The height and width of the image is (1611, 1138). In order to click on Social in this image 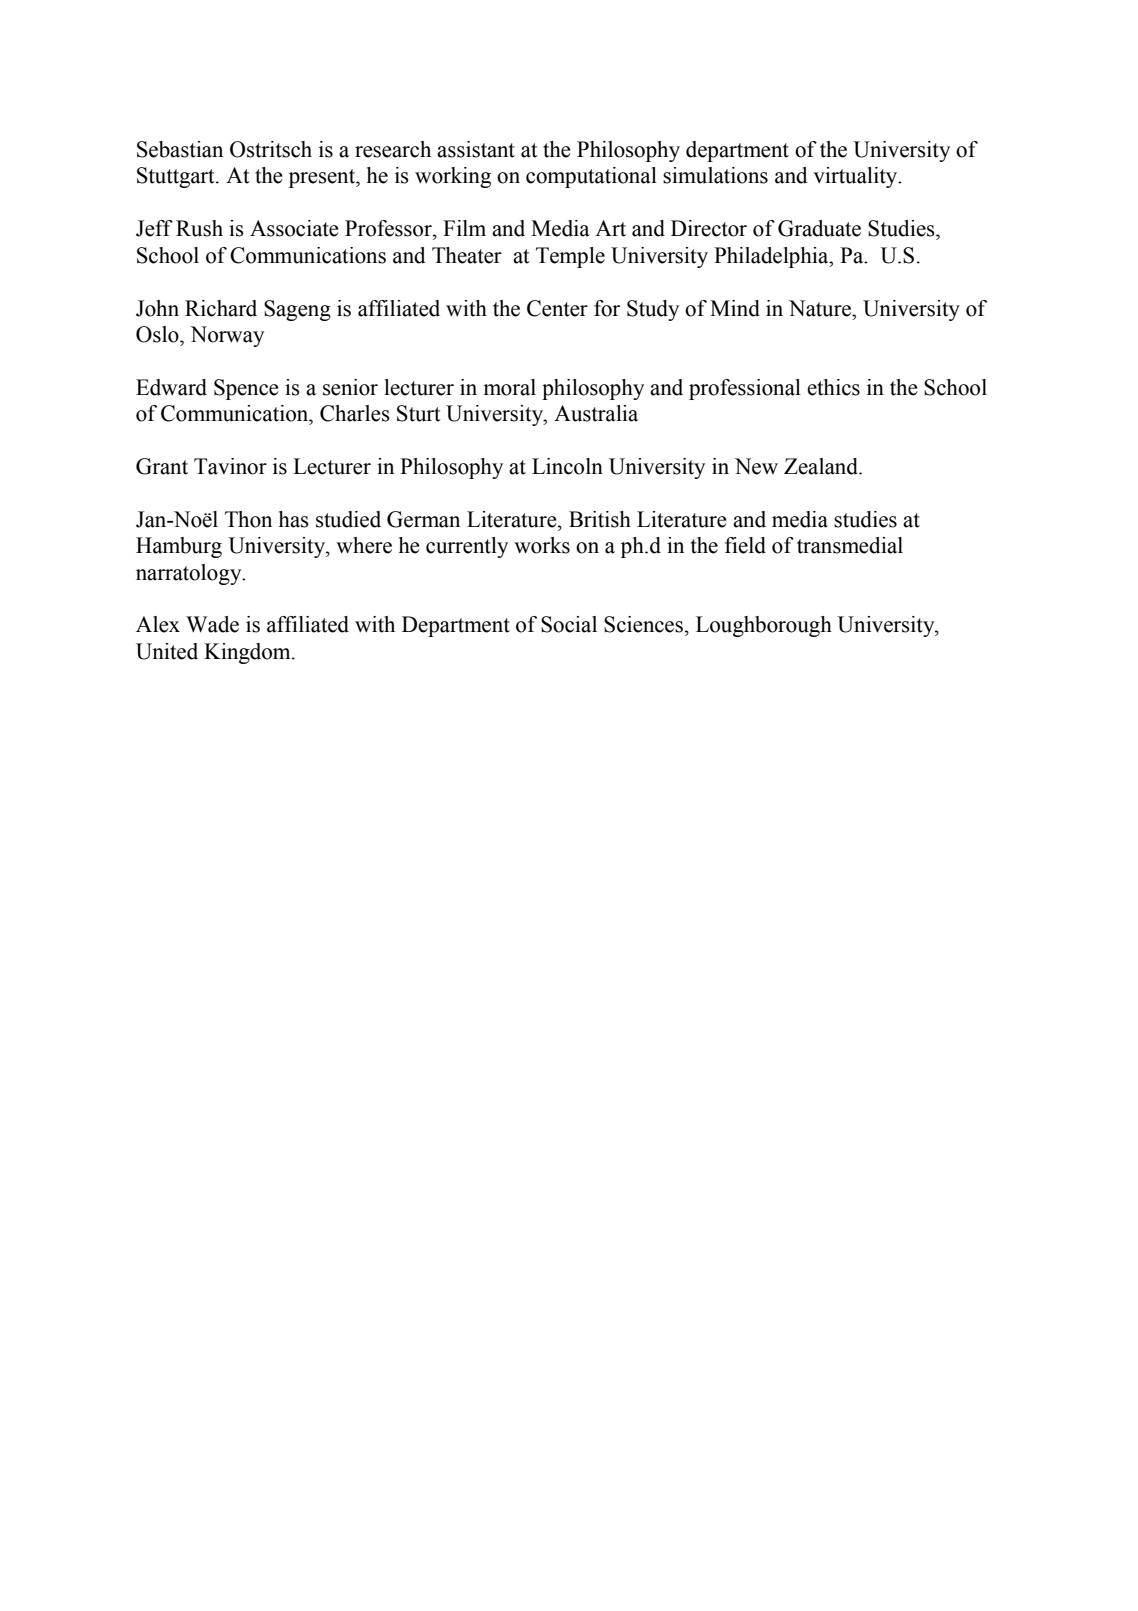, I will do `click(569, 624)`.
